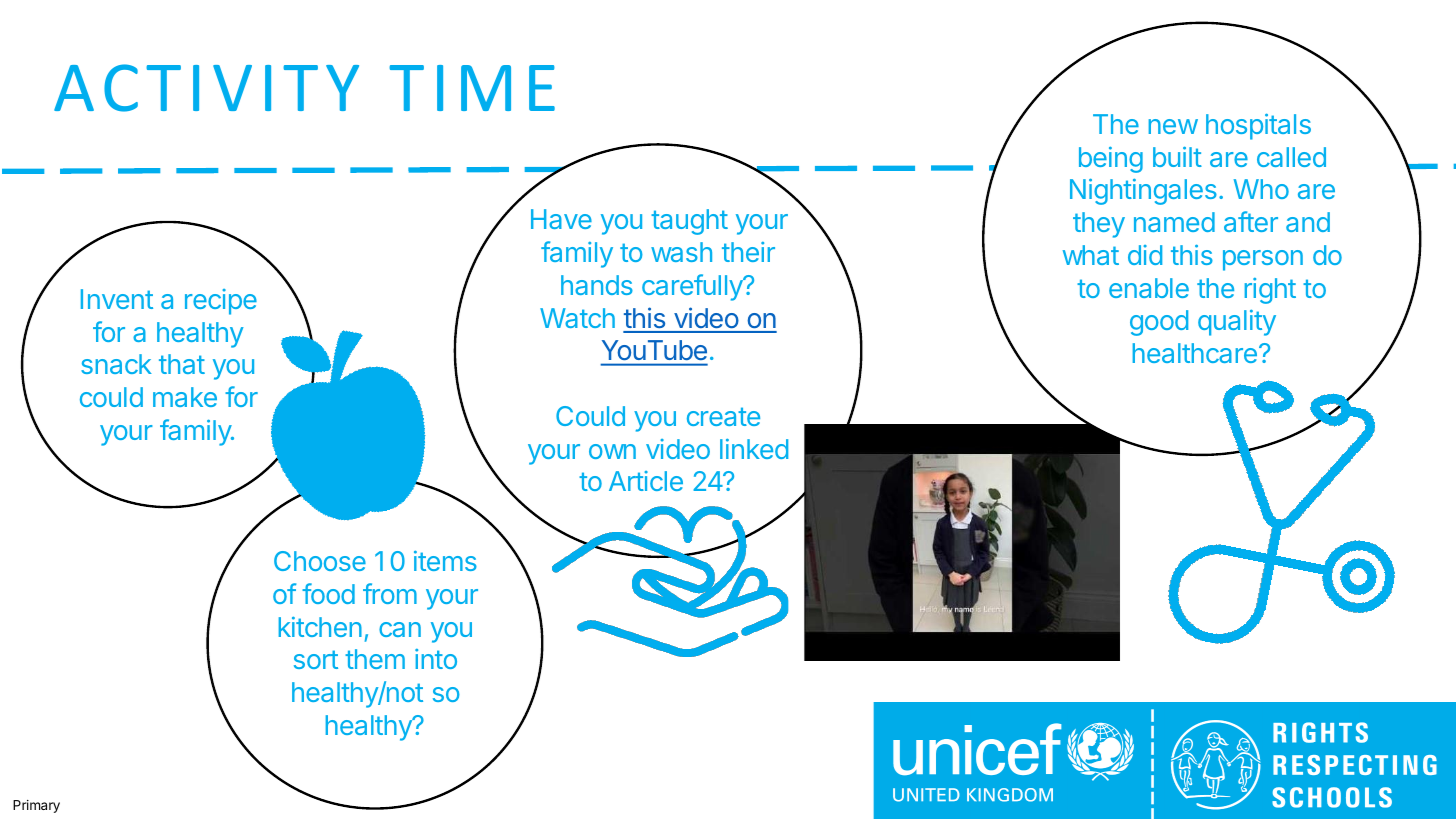  Describe the element at coordinates (436, 659) in the image. I see `into` at that location.
